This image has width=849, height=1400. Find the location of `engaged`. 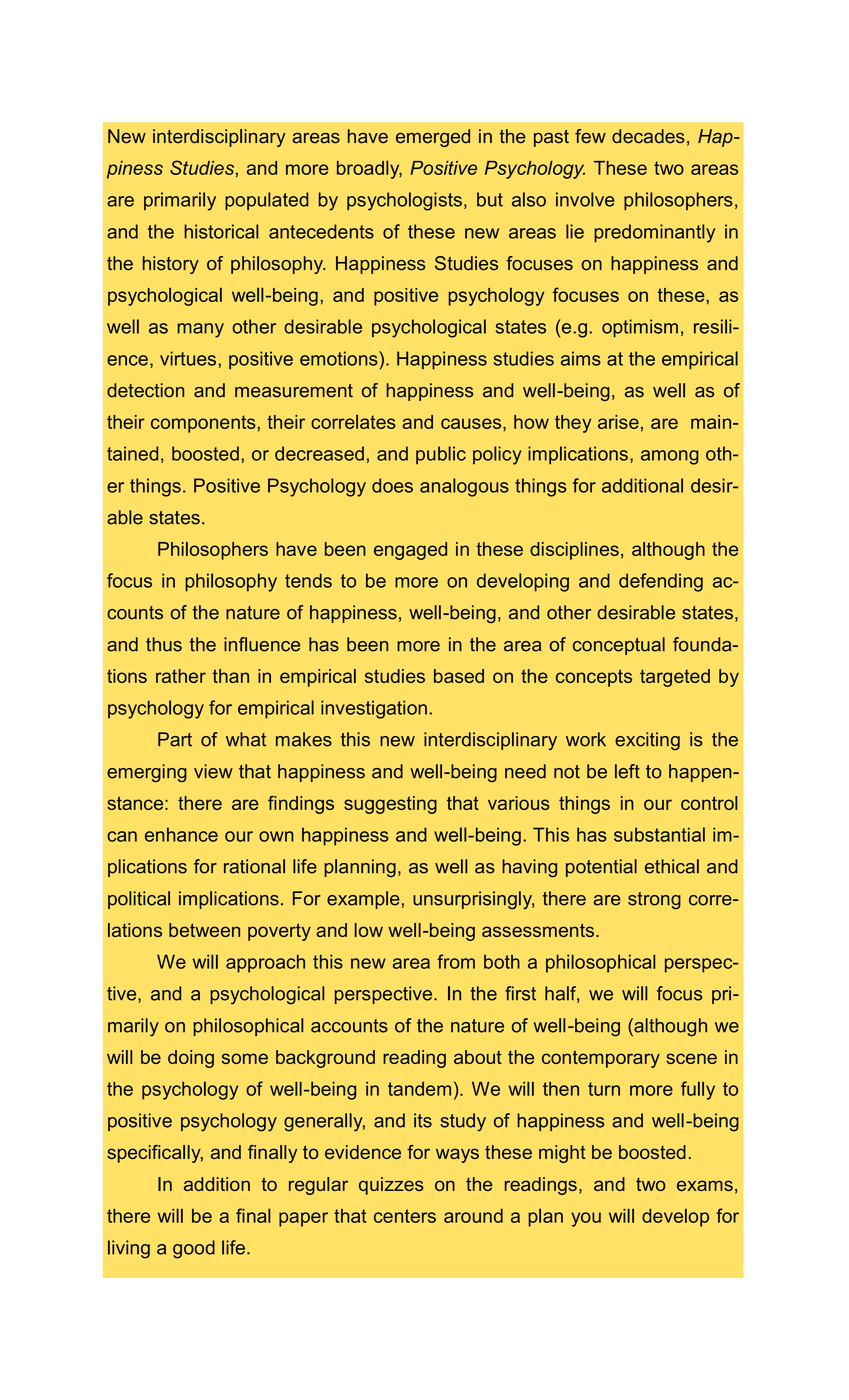

engaged is located at coordinates (410, 551).
